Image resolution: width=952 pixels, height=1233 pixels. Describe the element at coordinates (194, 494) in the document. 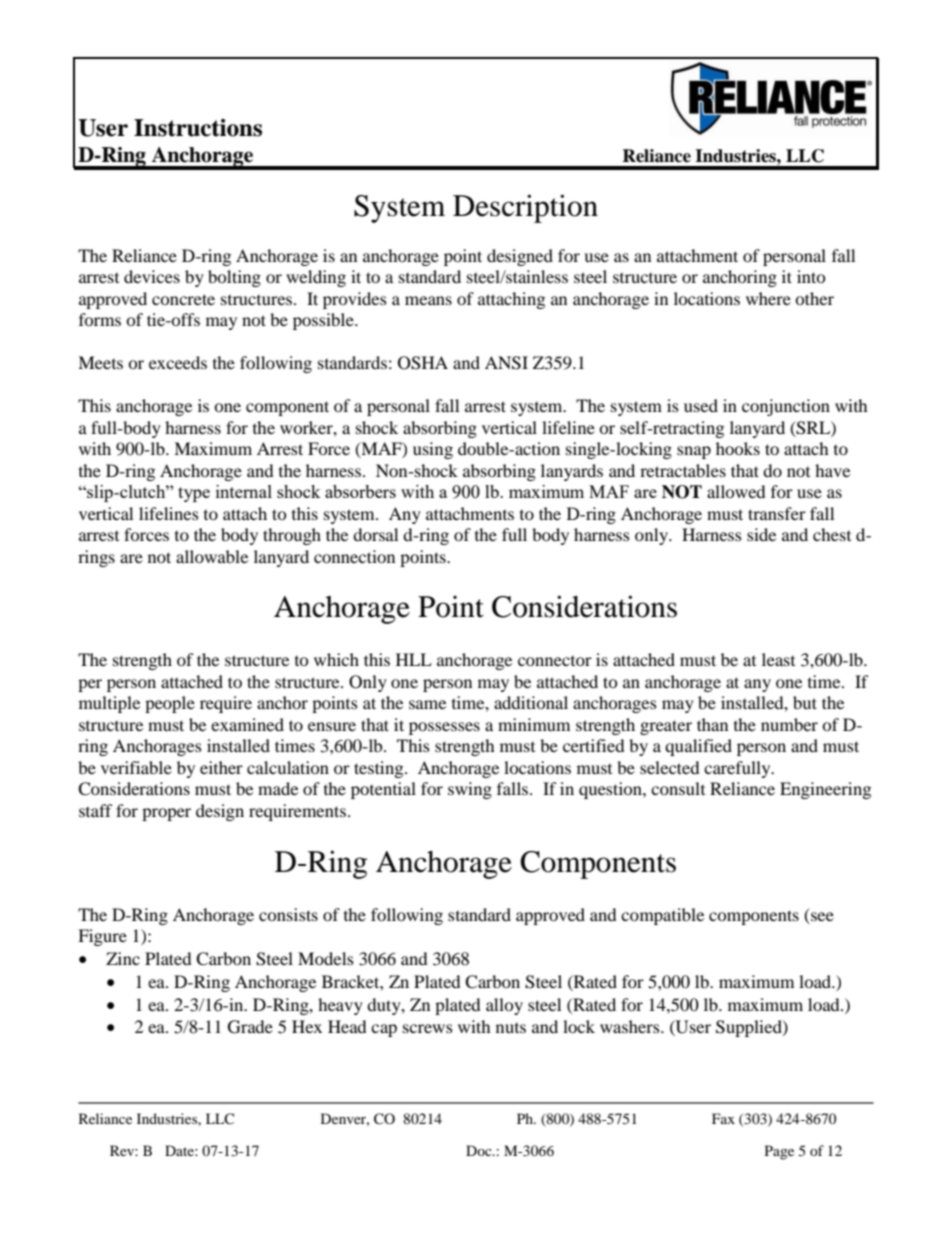

I see `type` at that location.
